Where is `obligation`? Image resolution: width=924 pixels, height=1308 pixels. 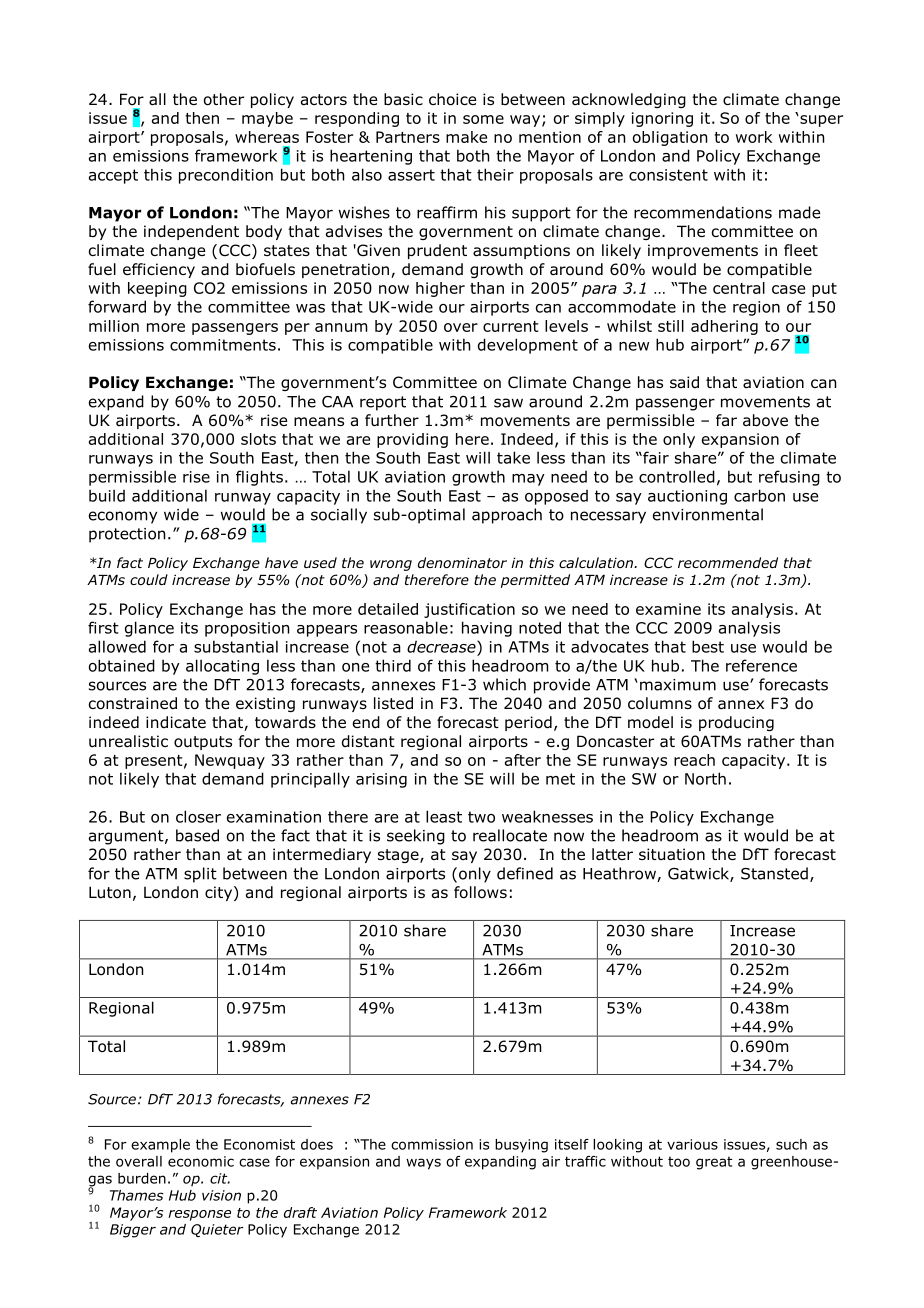
obligation is located at coordinates (670, 138).
